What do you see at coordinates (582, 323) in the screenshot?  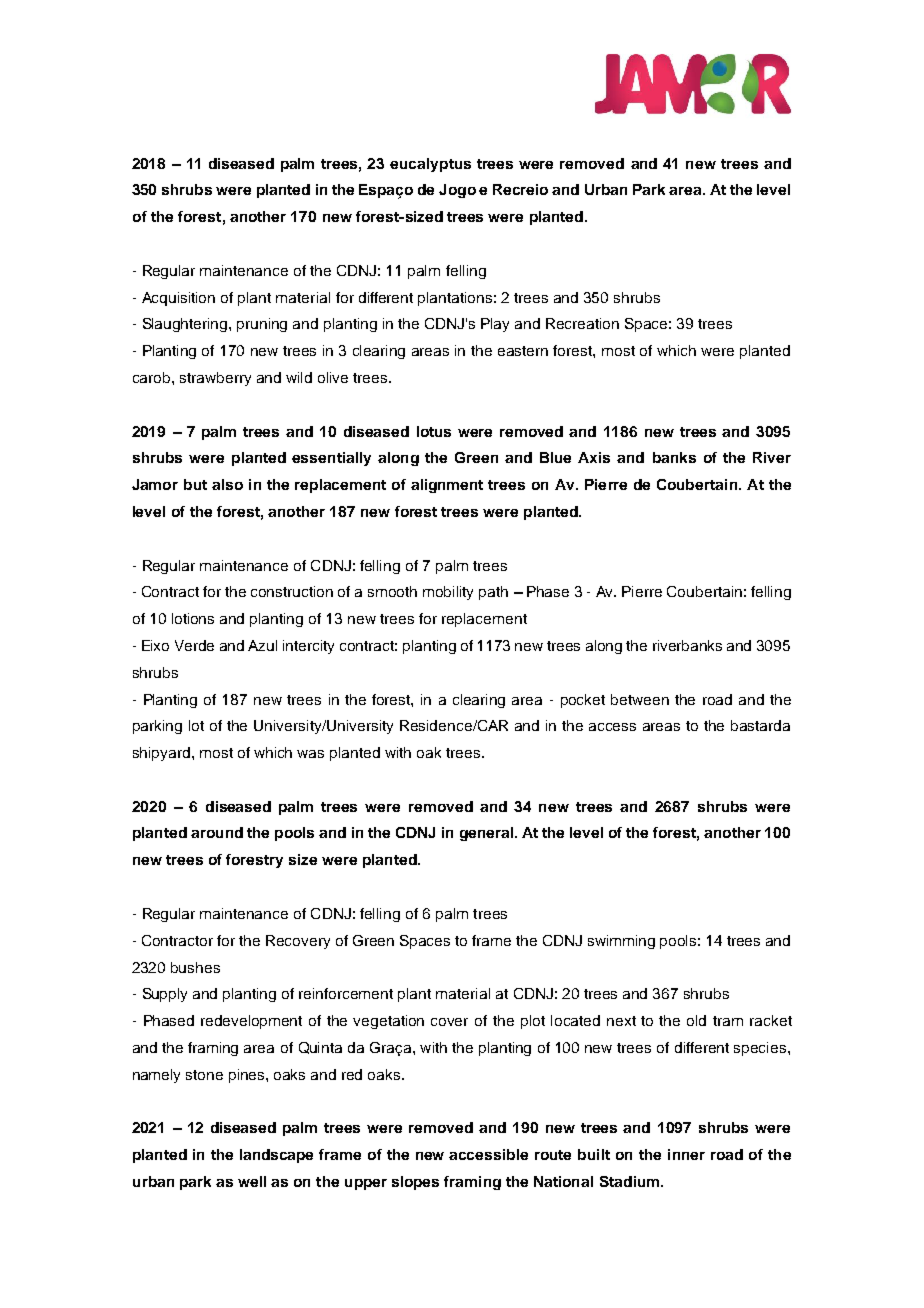 I see `Recreation` at bounding box center [582, 323].
